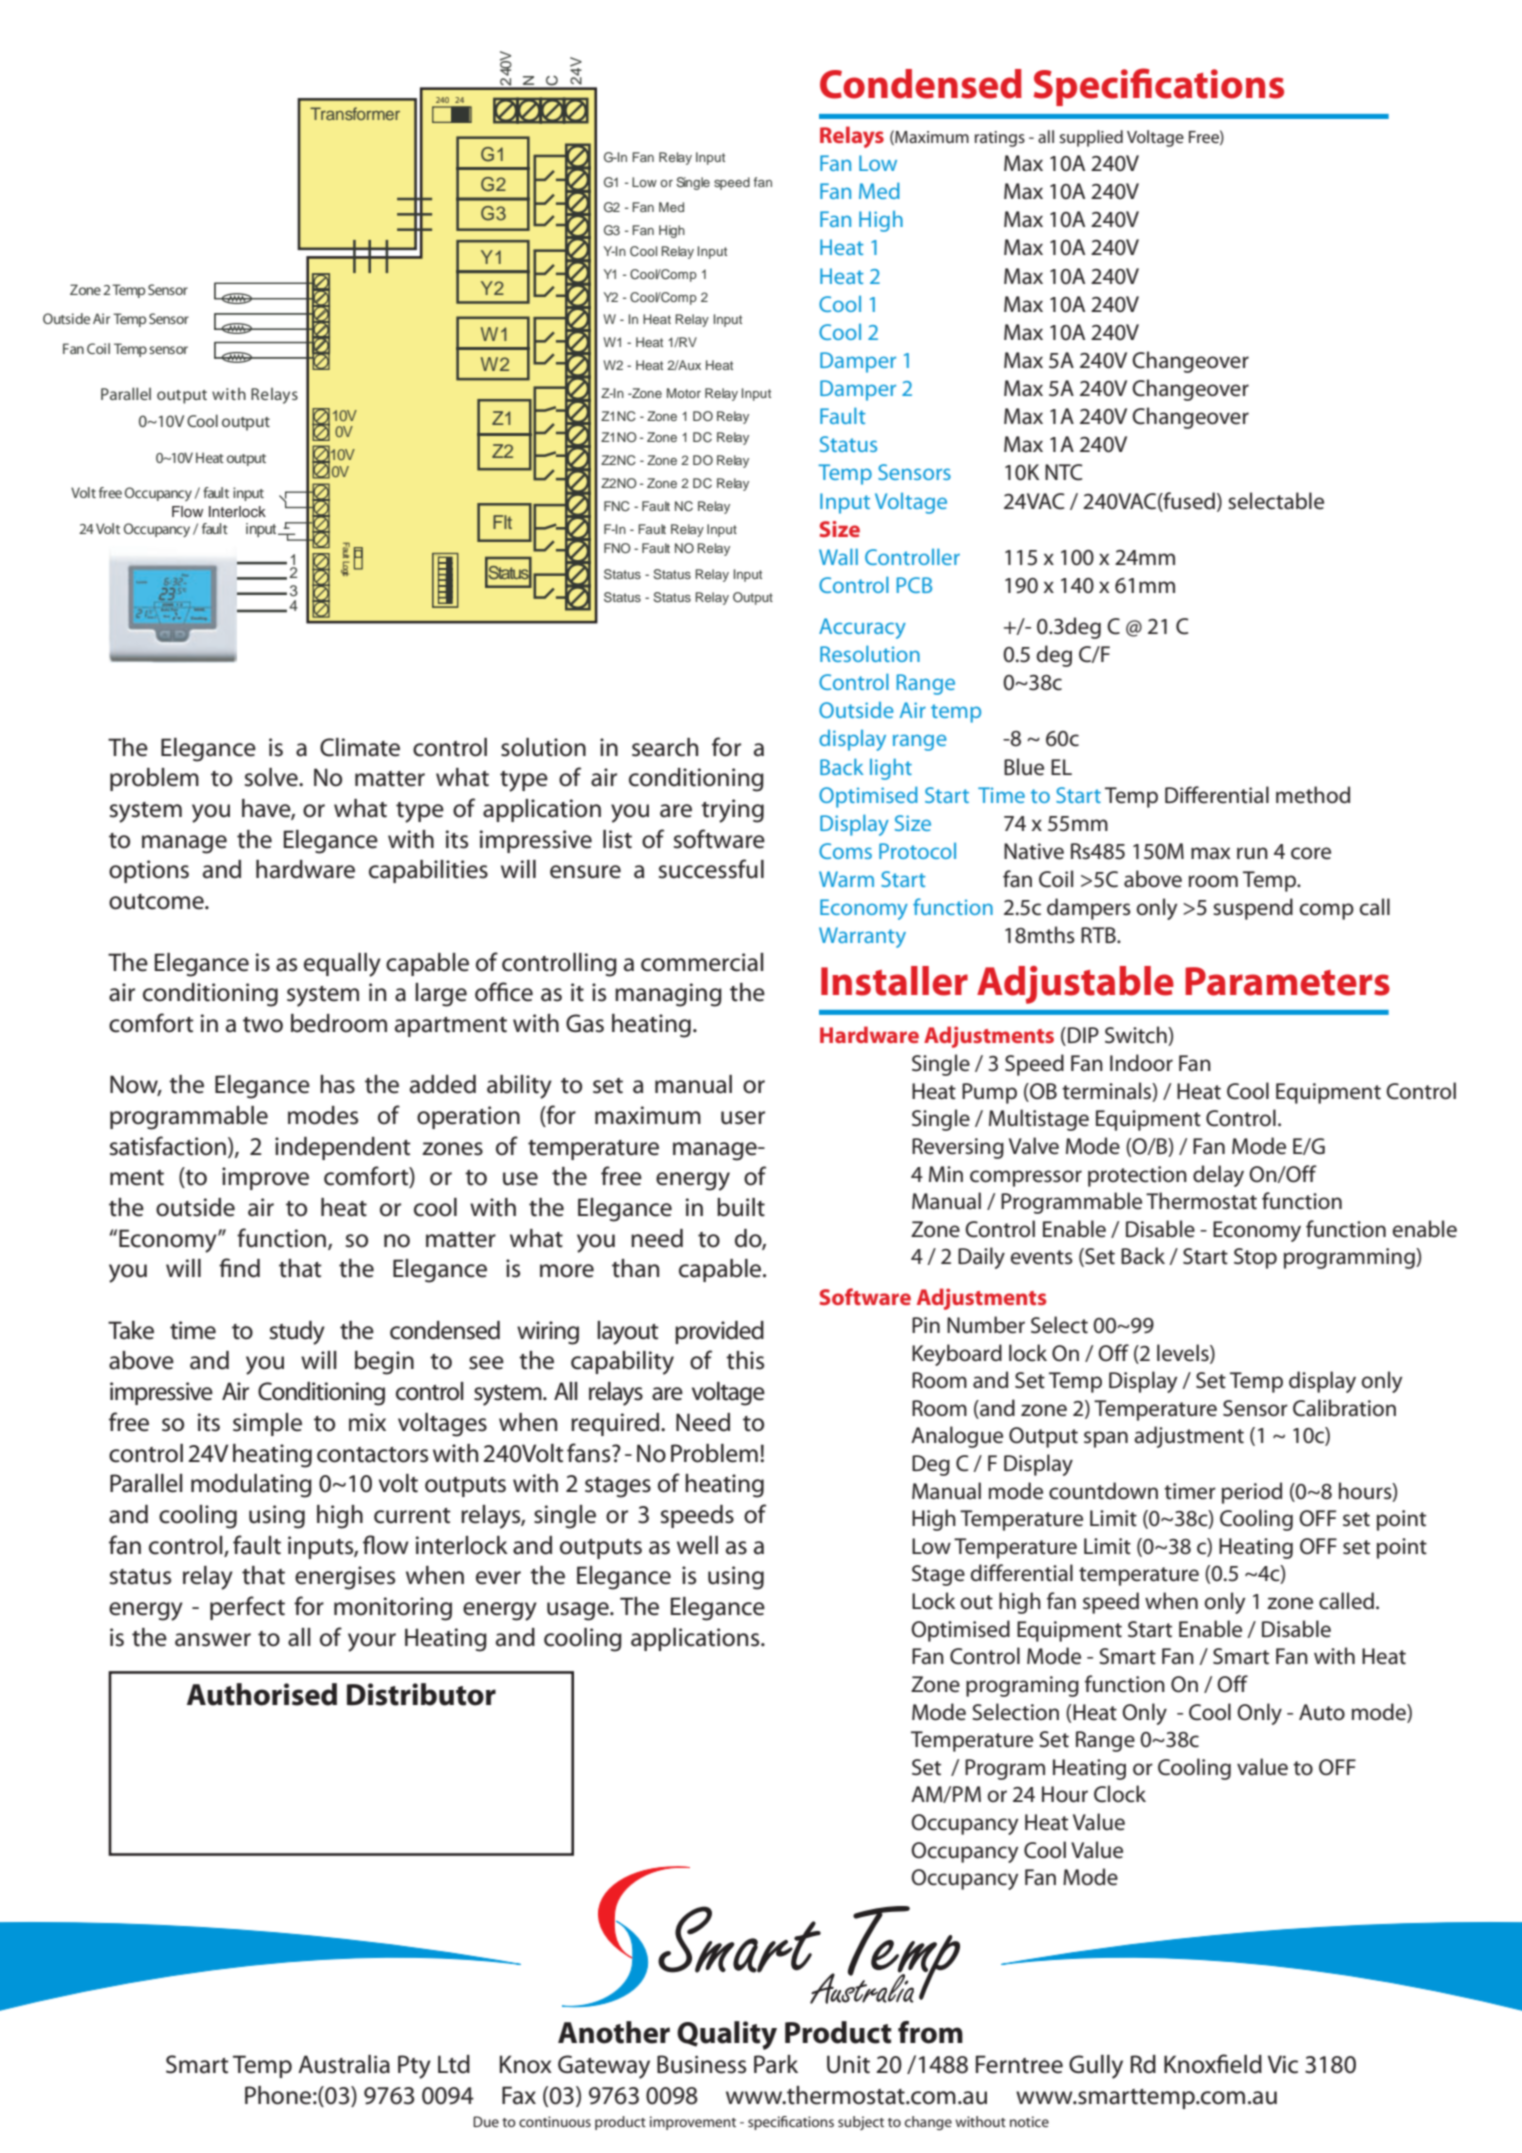 Image resolution: width=1522 pixels, height=2153 pixels. What do you see at coordinates (1283, 2064) in the page?
I see `Vic` at bounding box center [1283, 2064].
